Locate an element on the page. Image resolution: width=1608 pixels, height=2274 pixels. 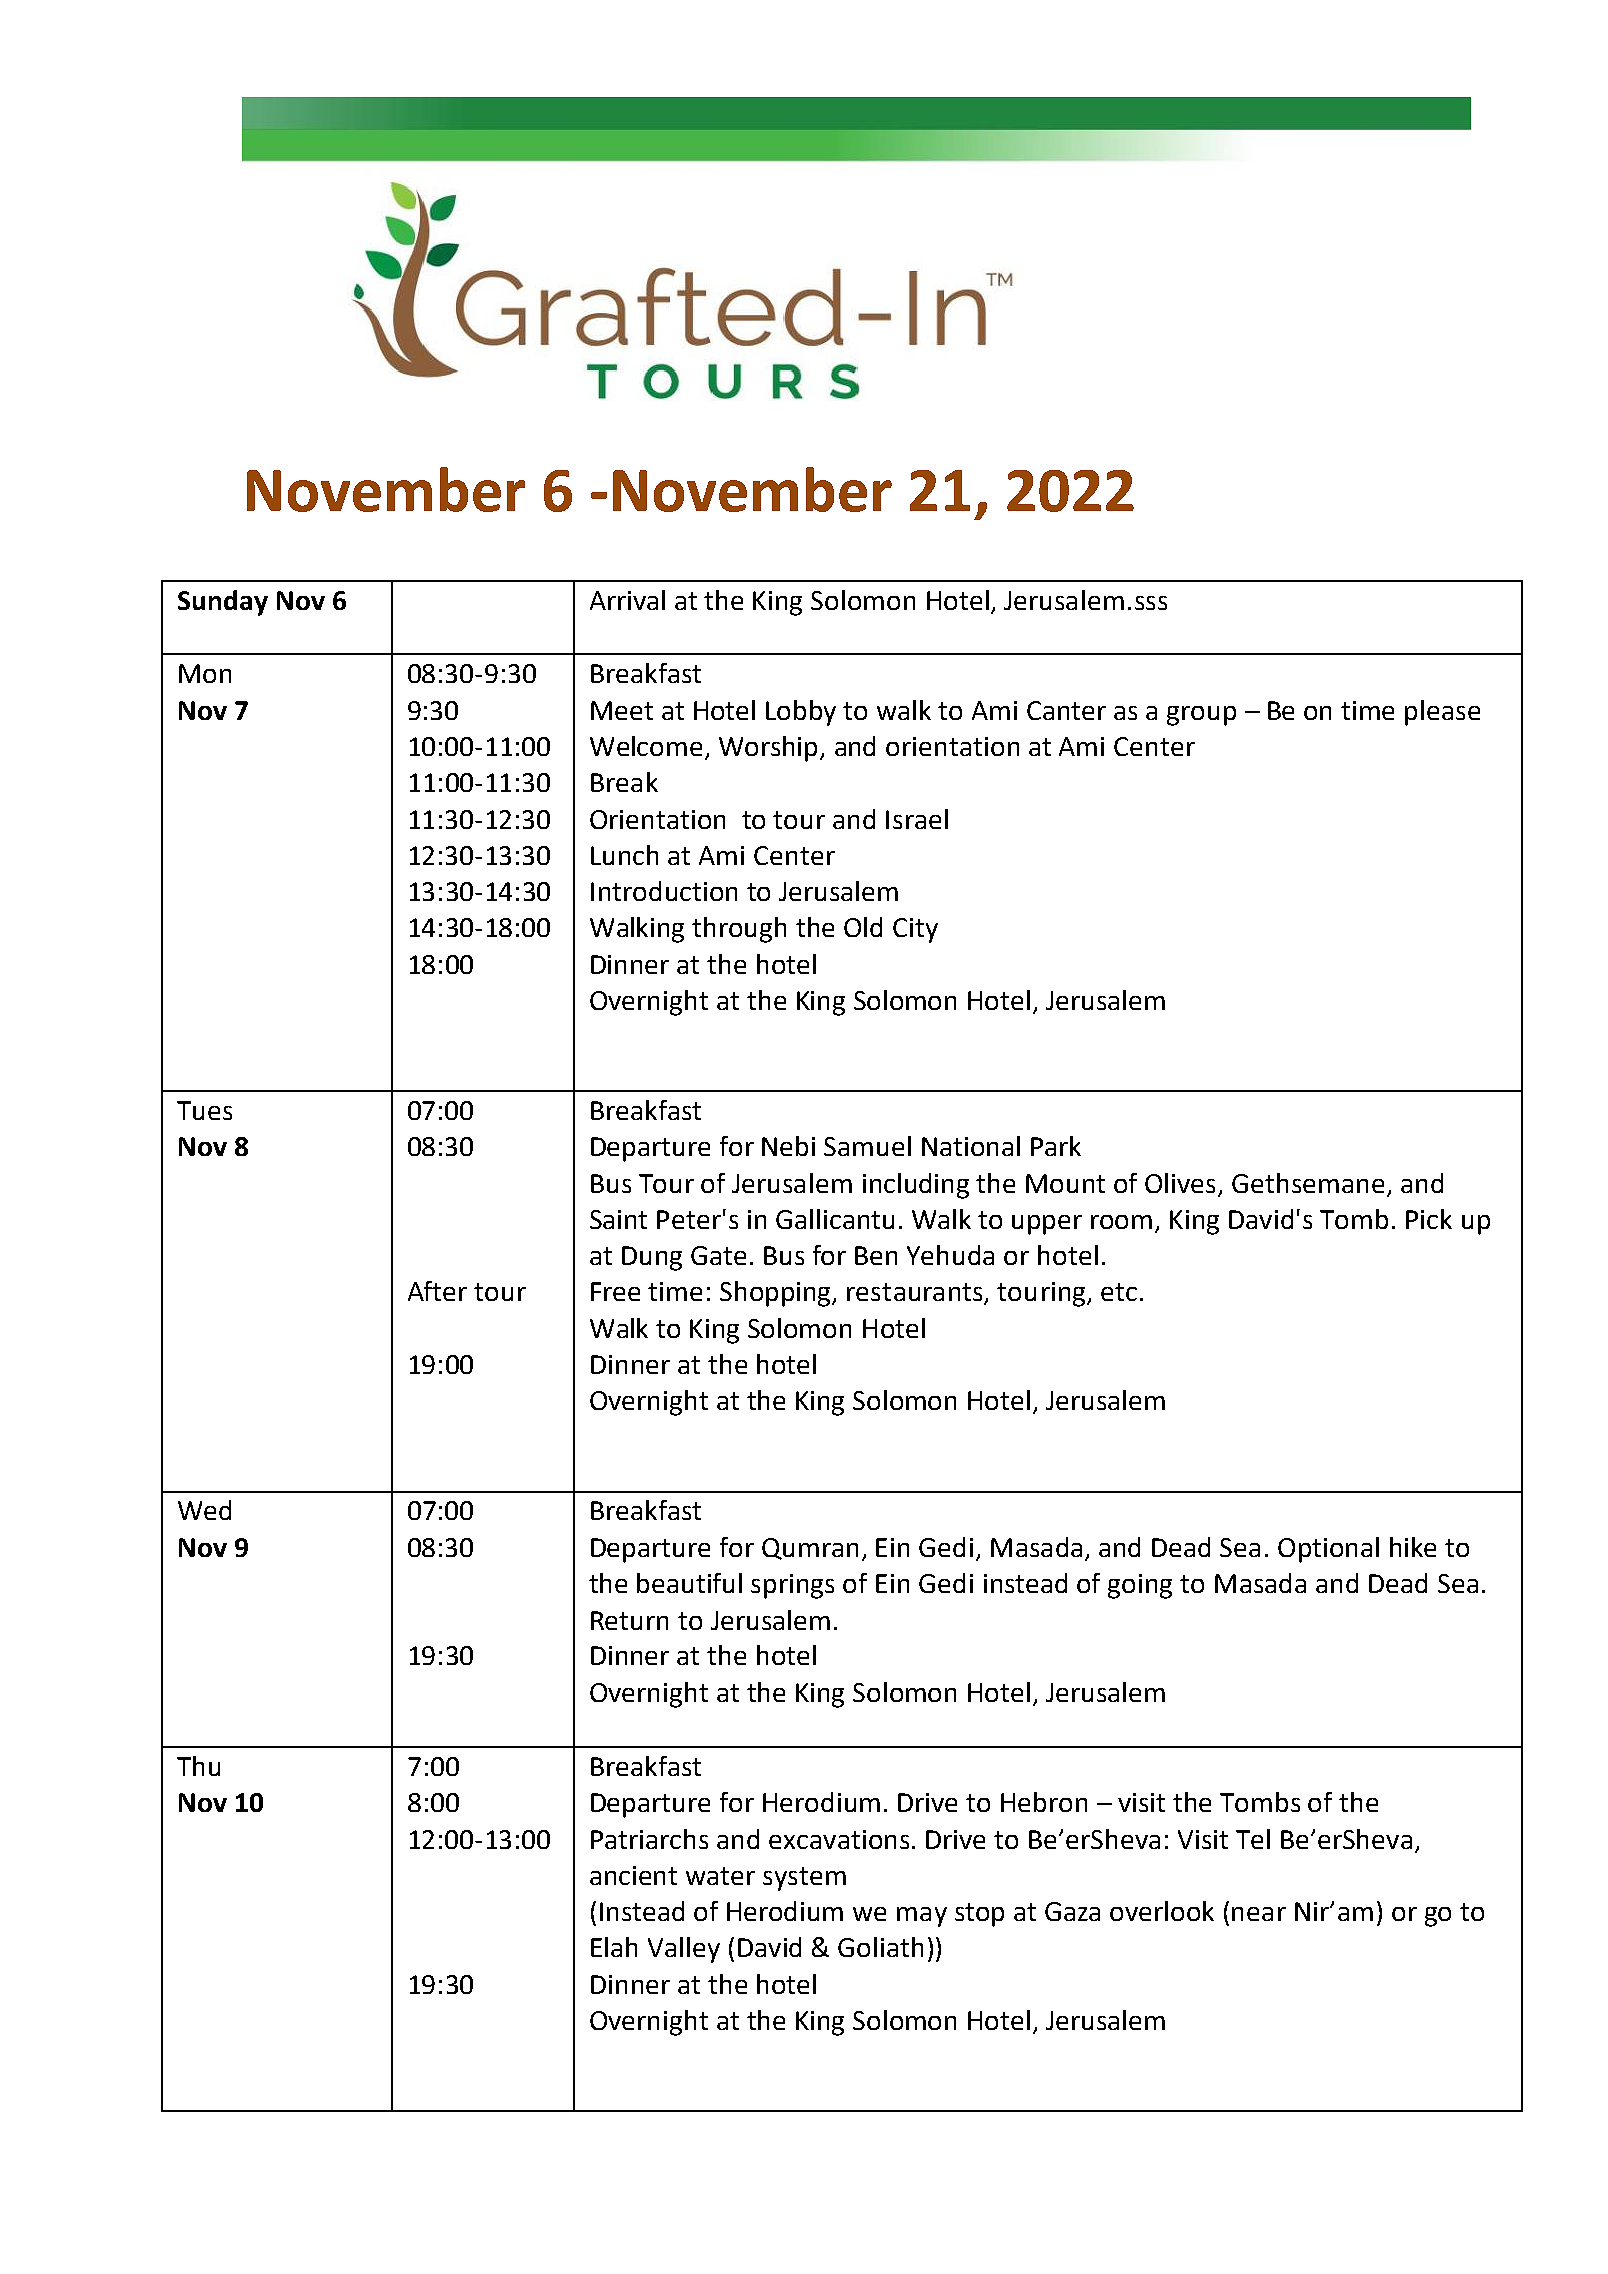
Sunday is located at coordinates (223, 603).
